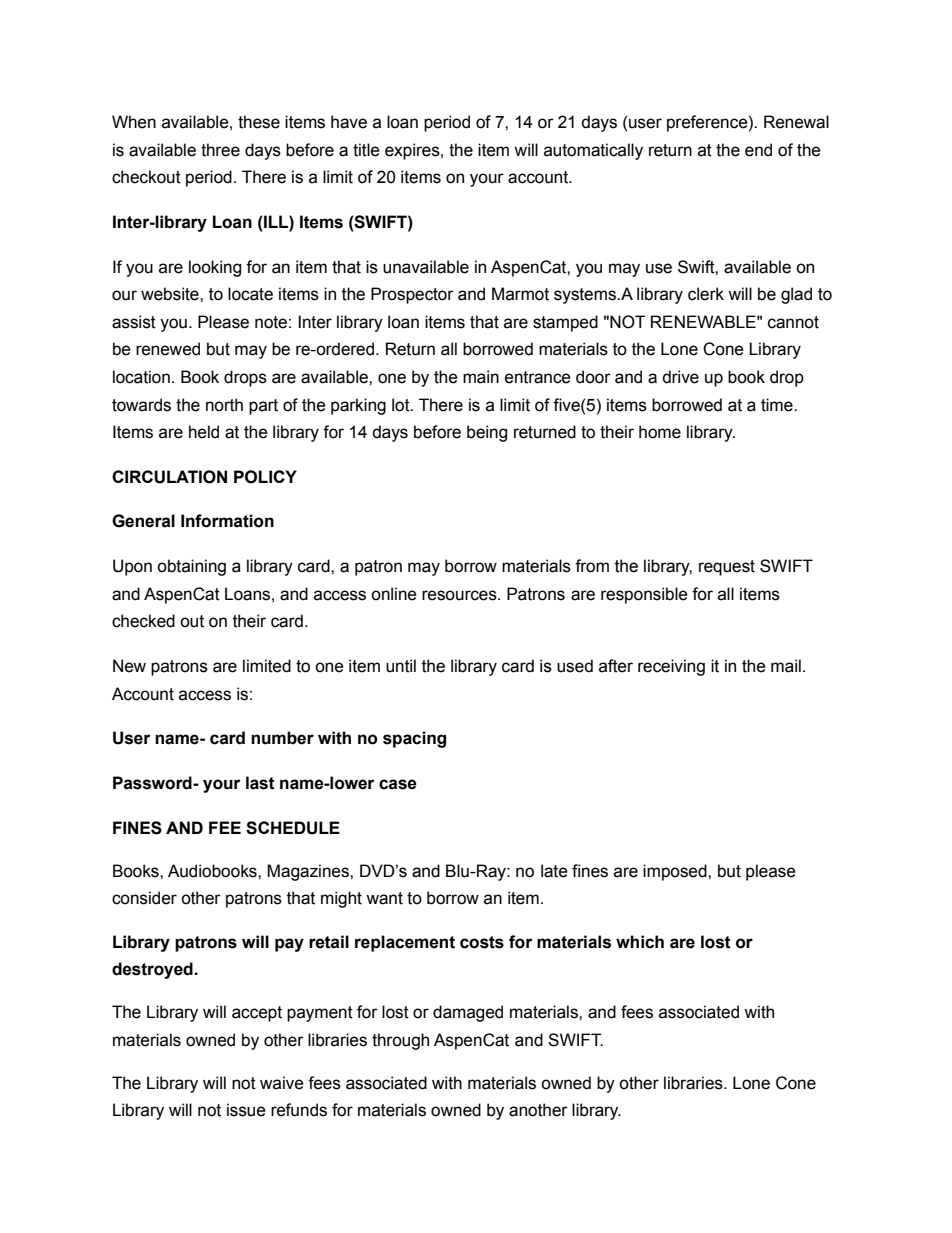  I want to click on through, so click(400, 1041).
